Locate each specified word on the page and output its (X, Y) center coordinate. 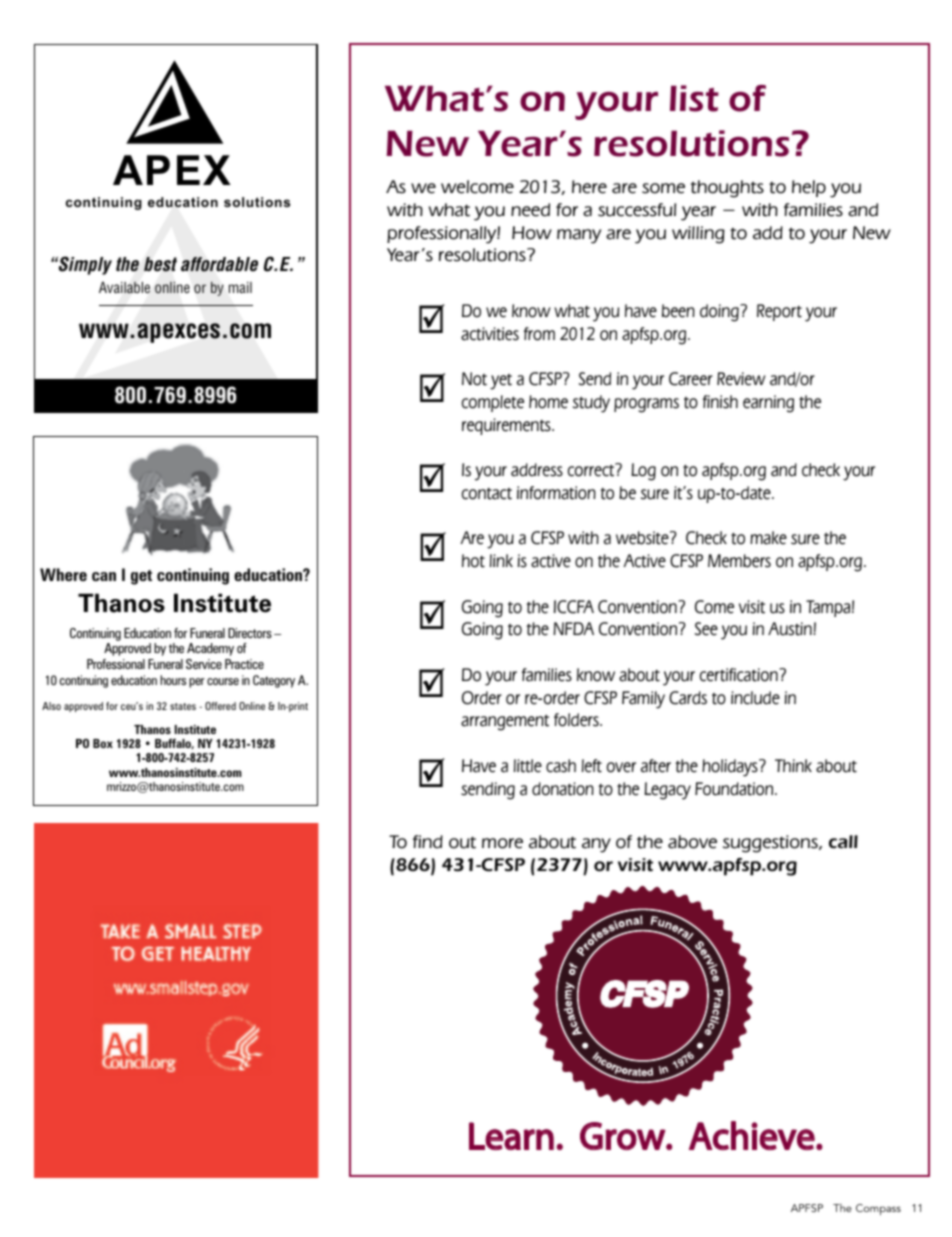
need (530, 210)
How (532, 233)
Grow (623, 1136)
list (694, 98)
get (141, 577)
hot (473, 561)
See (706, 629)
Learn (511, 1136)
